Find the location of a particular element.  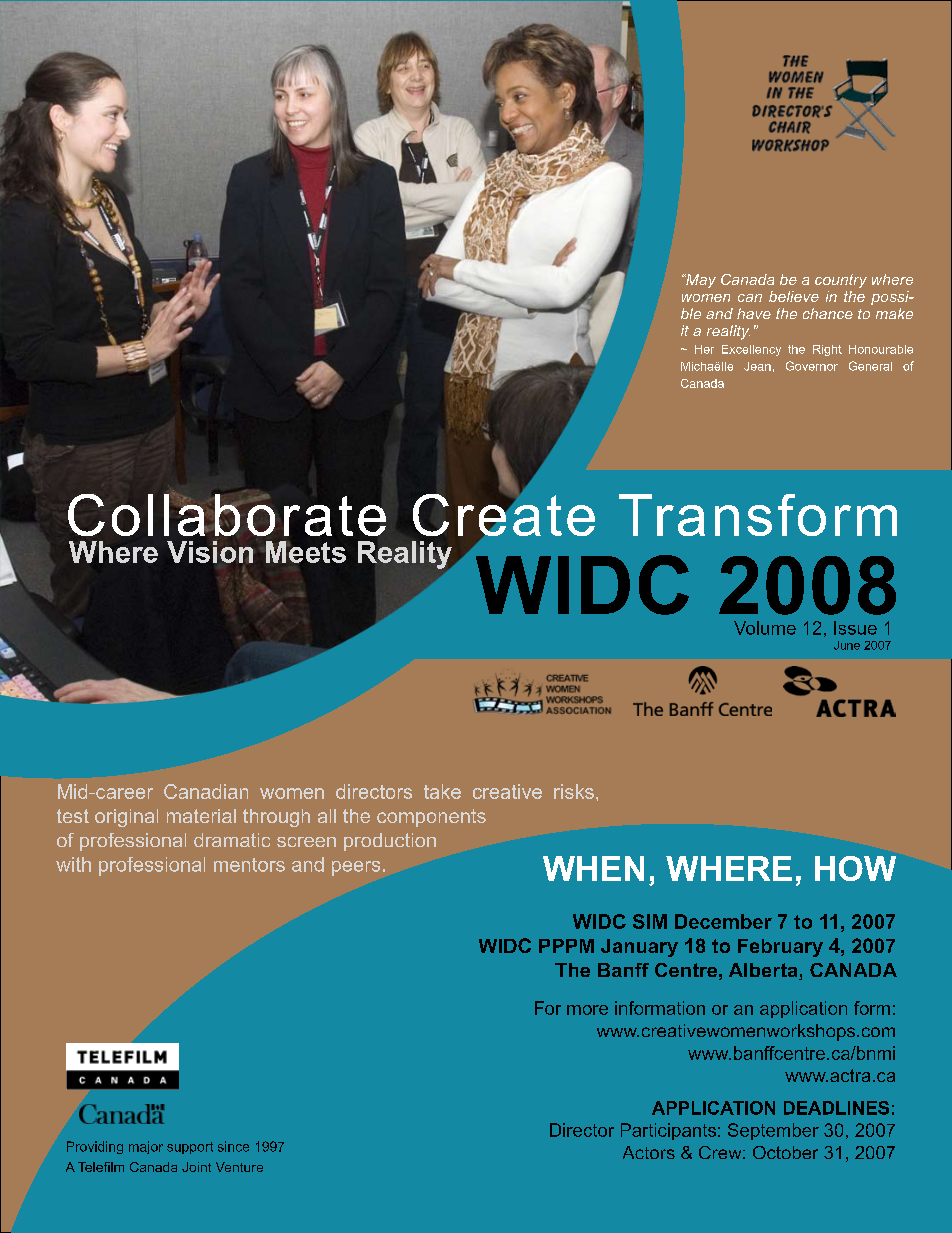

Actors is located at coordinates (649, 1152).
